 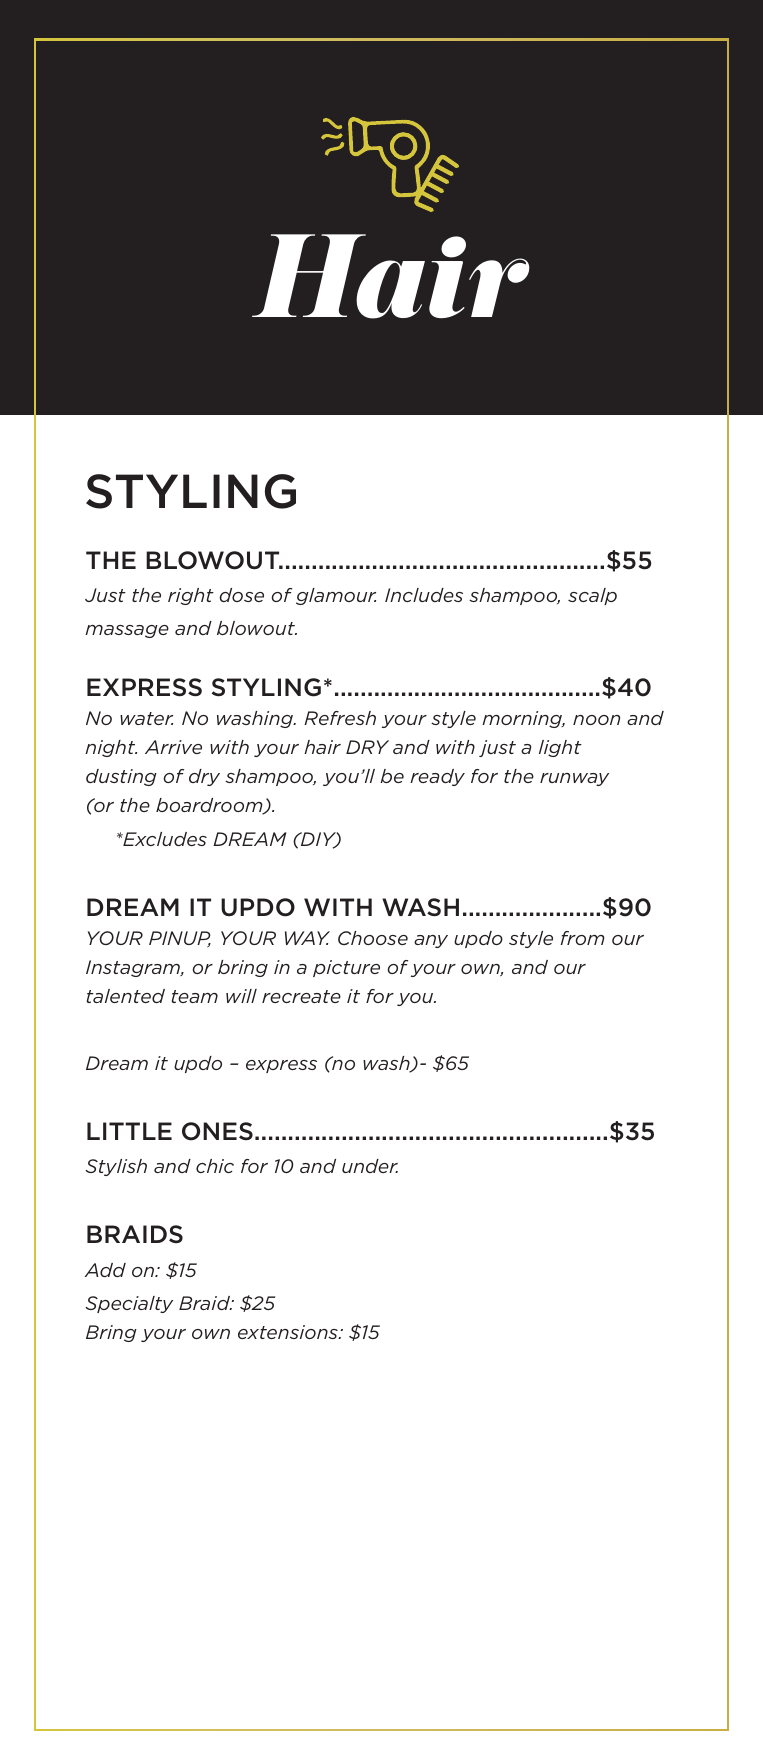 I want to click on extensions, so click(x=289, y=1332).
